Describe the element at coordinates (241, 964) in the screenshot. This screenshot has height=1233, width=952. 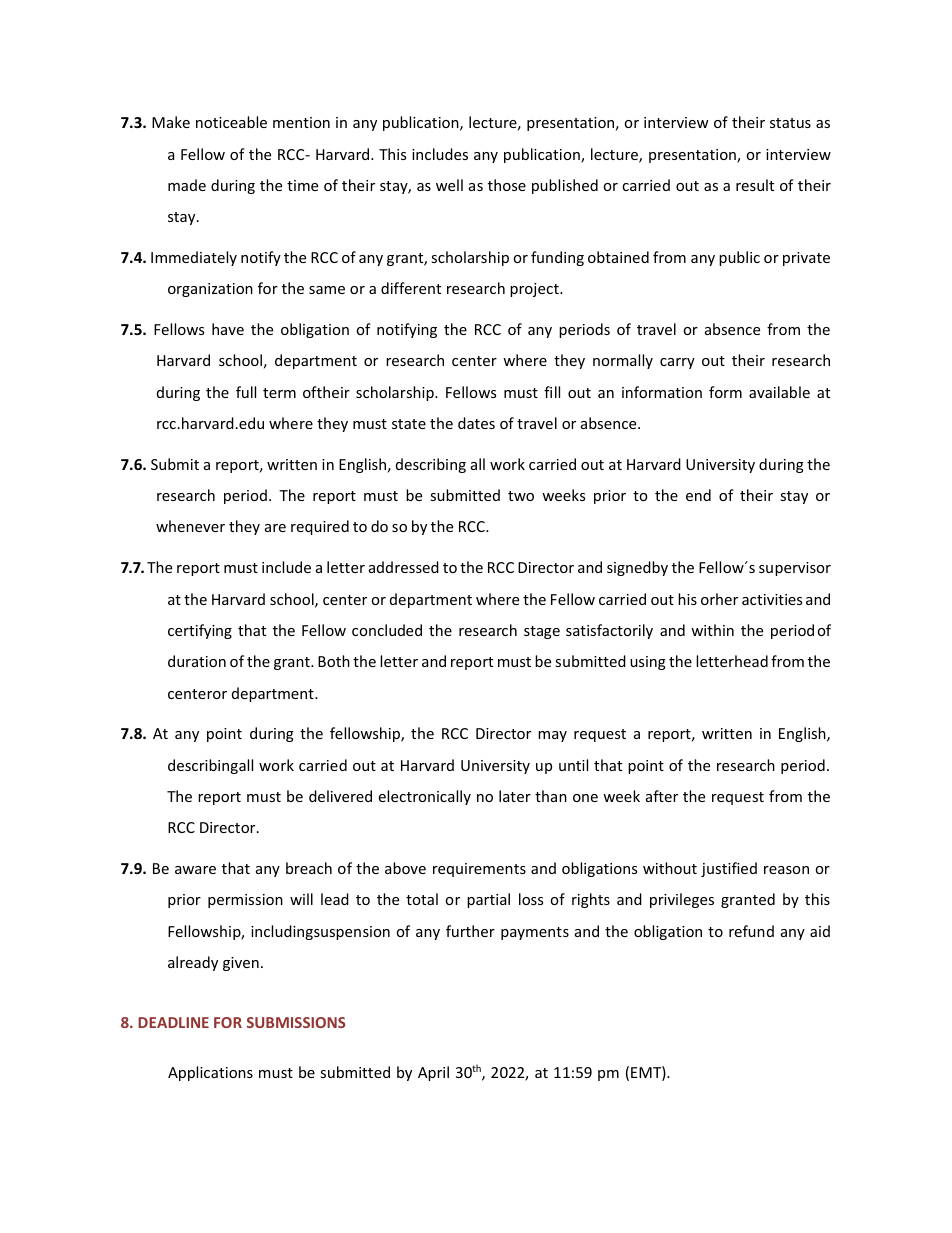
I see `given` at that location.
